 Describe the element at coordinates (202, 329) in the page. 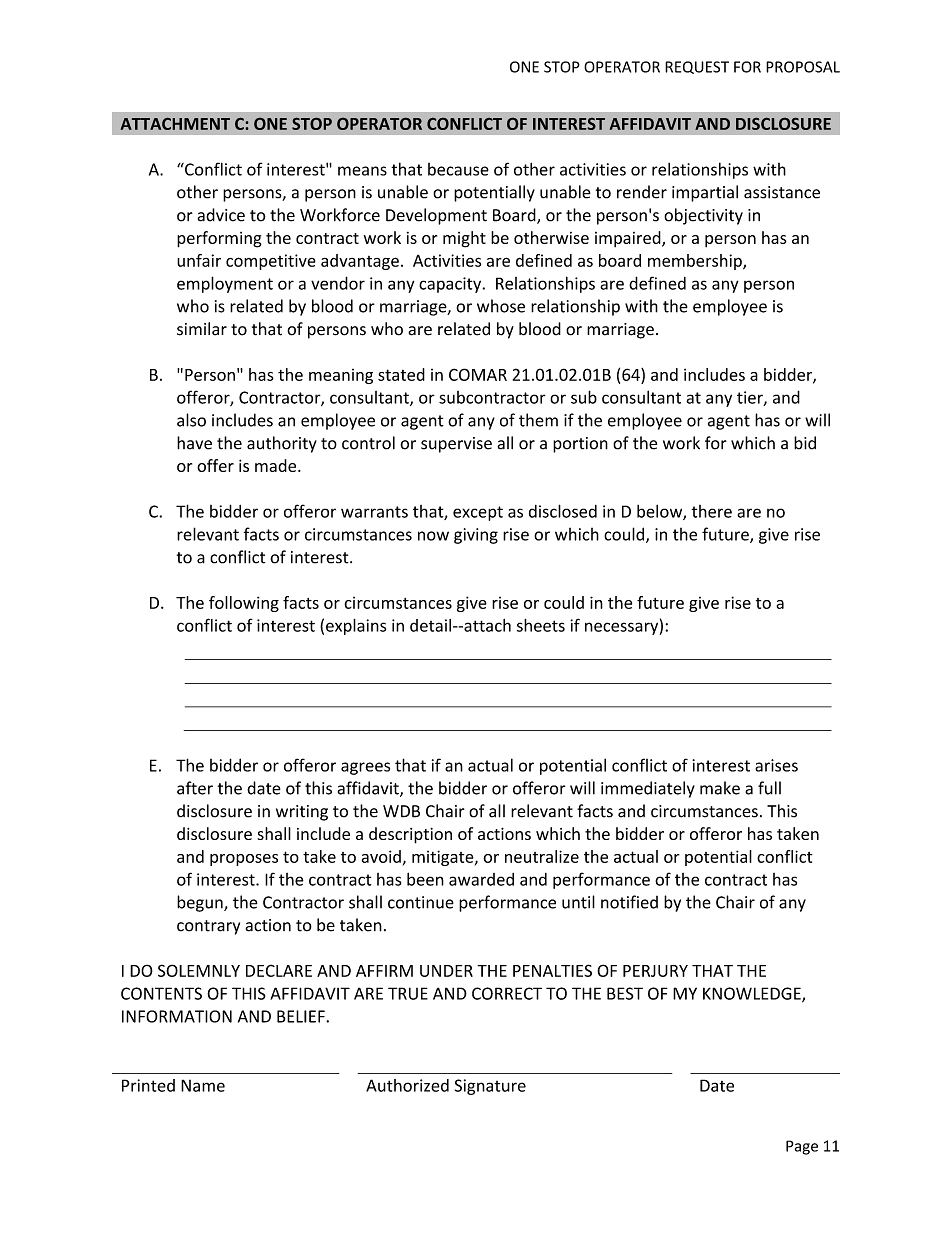

I see `similar` at that location.
